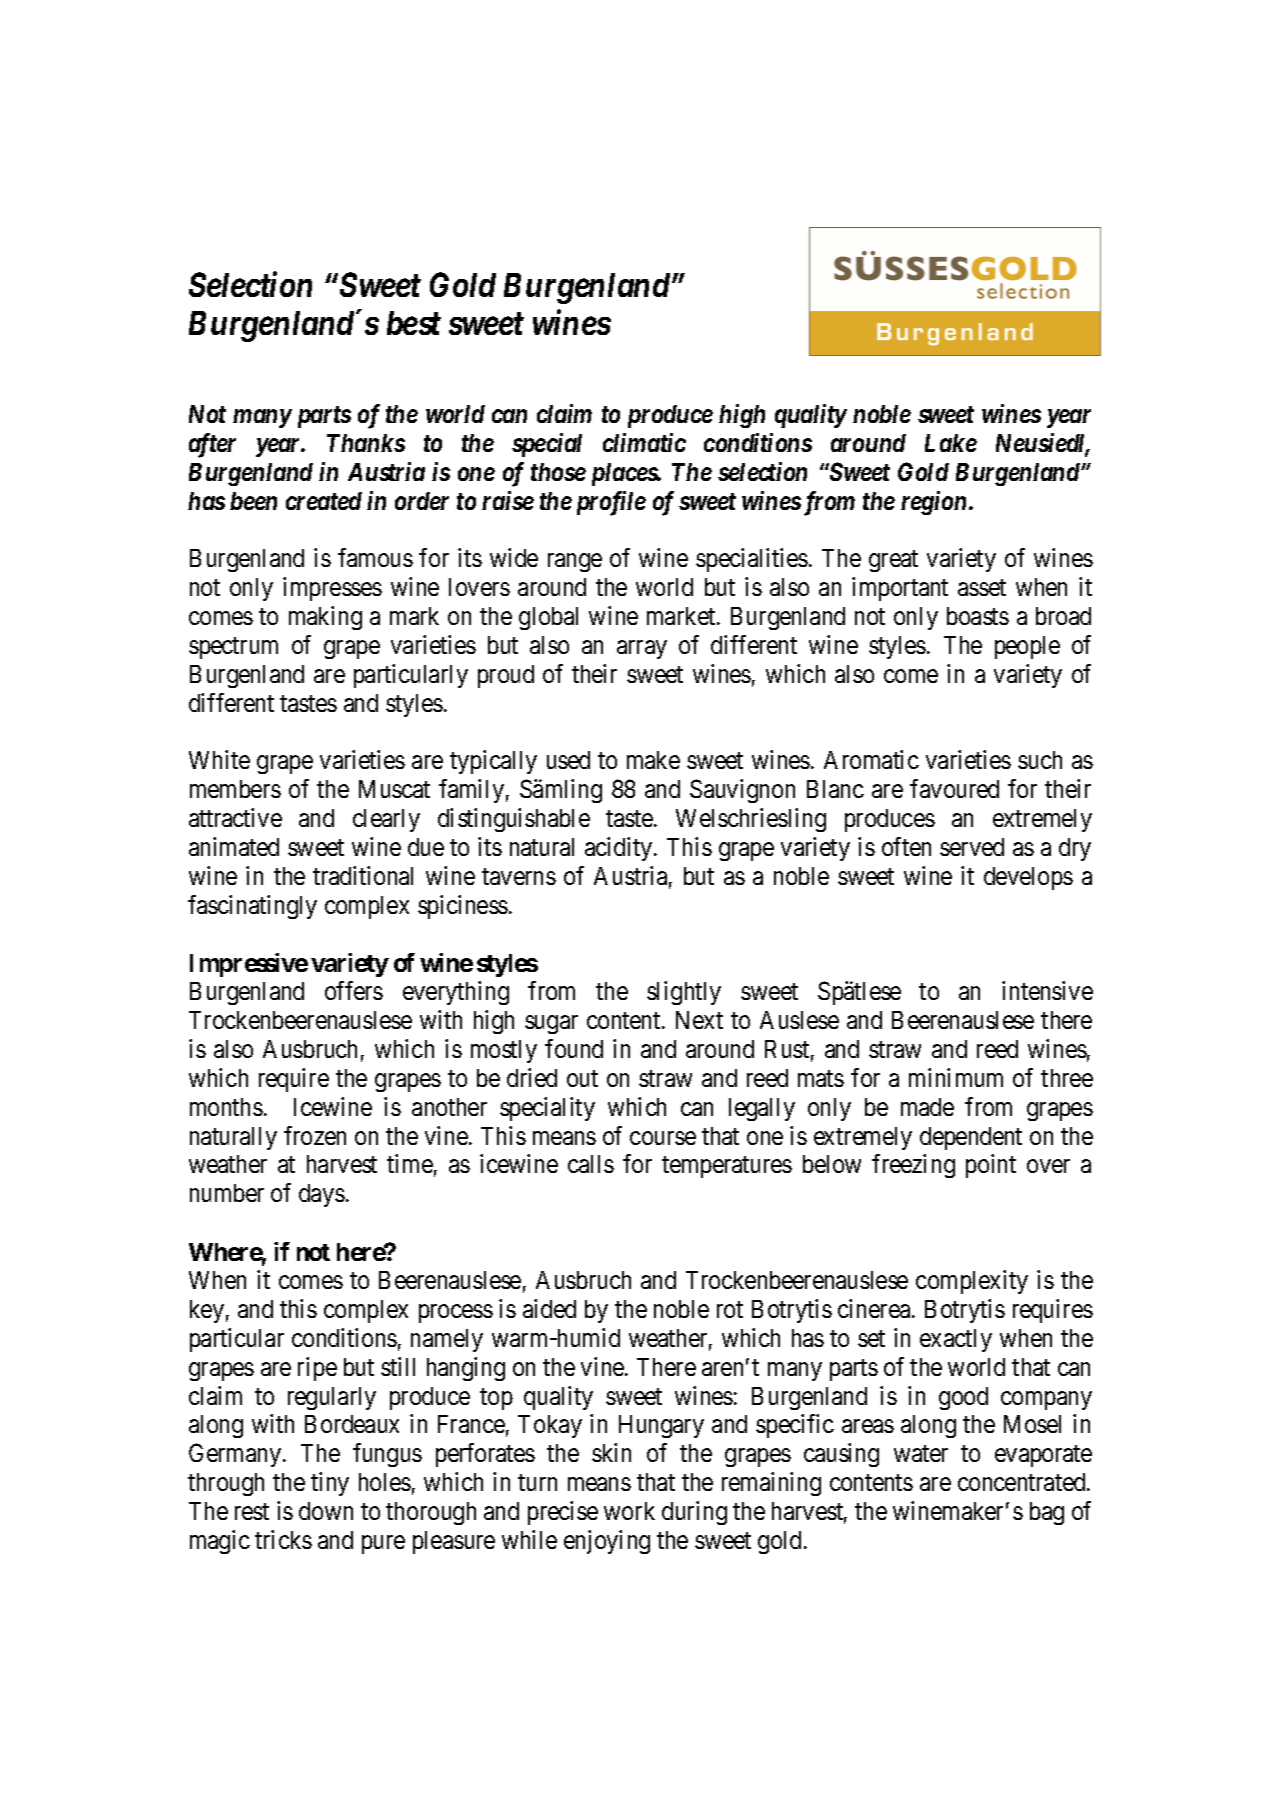  I want to click on course, so click(663, 1138).
